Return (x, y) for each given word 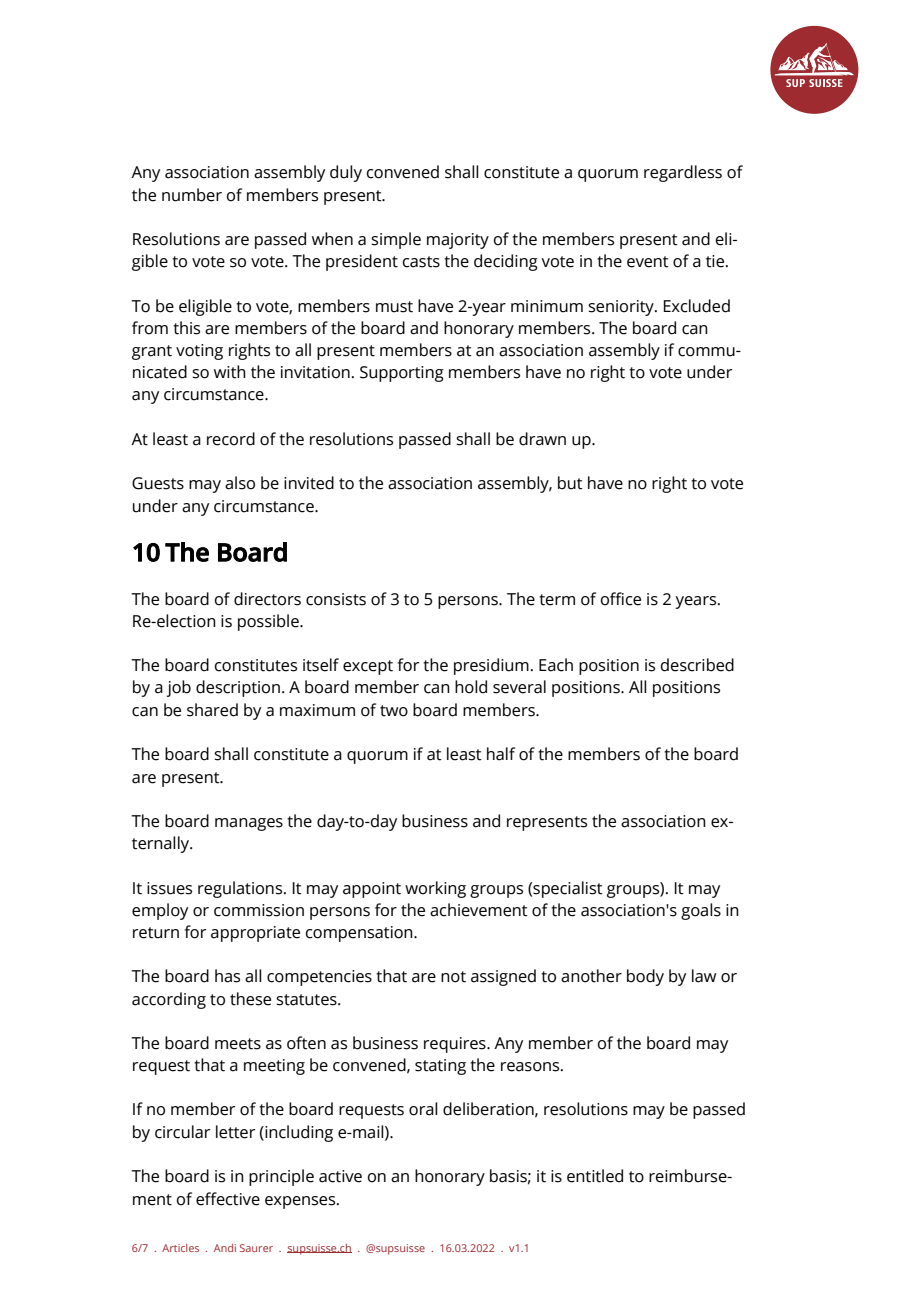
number (192, 195)
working (435, 889)
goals (701, 911)
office (621, 599)
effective (228, 1199)
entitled (595, 1176)
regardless (683, 173)
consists (336, 599)
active (340, 1176)
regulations (241, 889)
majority (458, 241)
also (240, 483)
